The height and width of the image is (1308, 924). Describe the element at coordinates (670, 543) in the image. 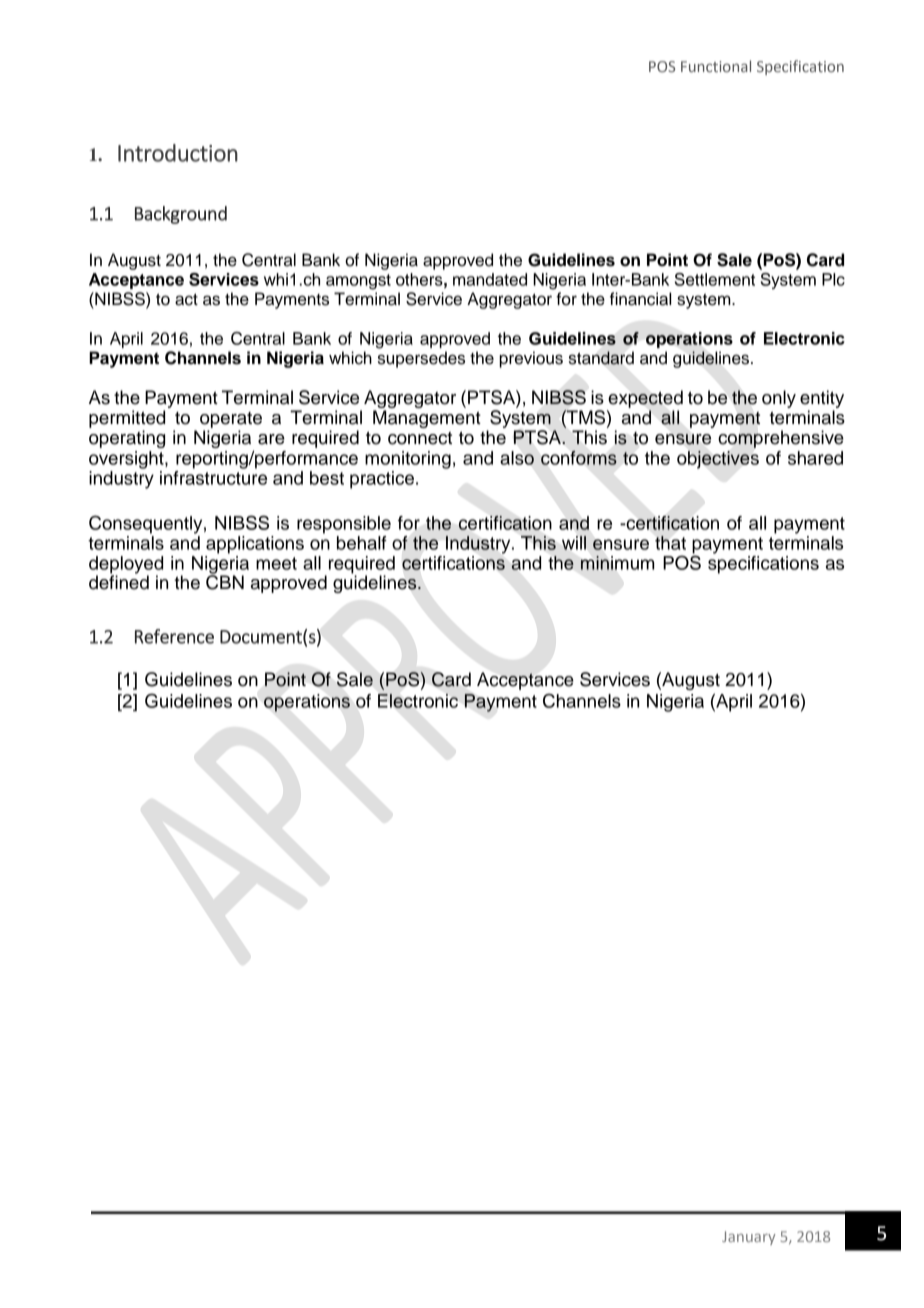

I see `that` at that location.
